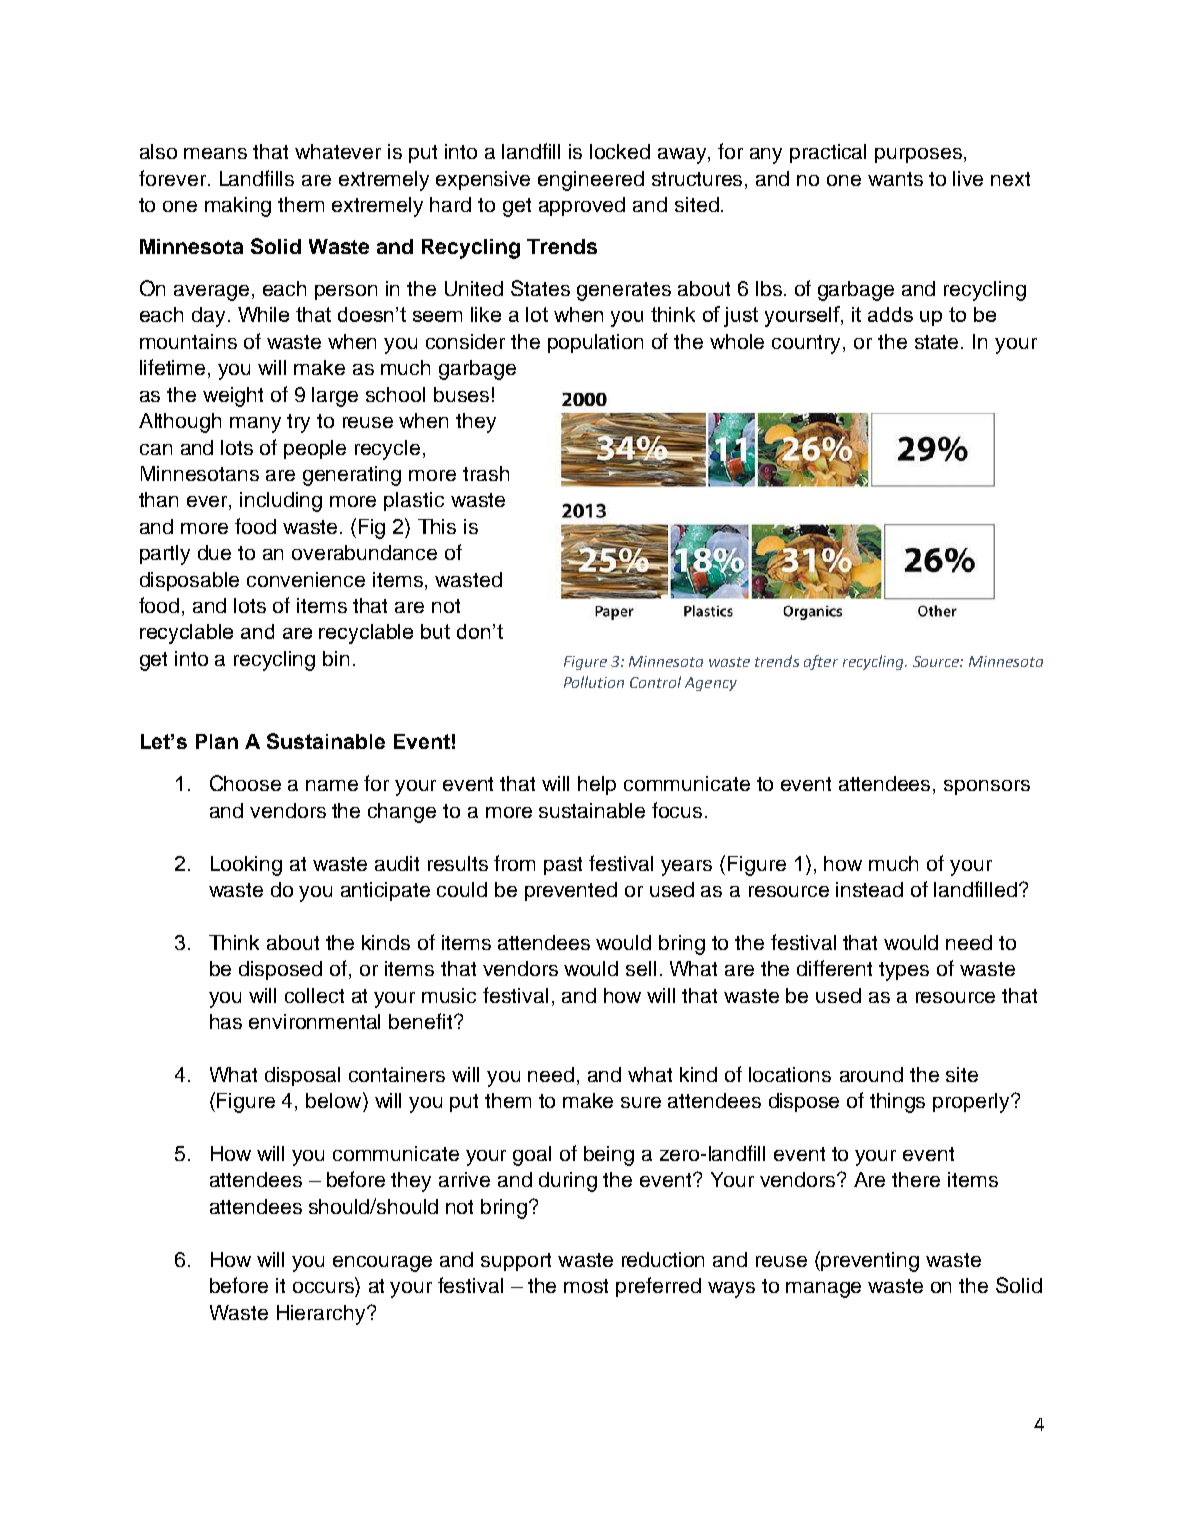  What do you see at coordinates (871, 1074) in the screenshot?
I see `around` at bounding box center [871, 1074].
